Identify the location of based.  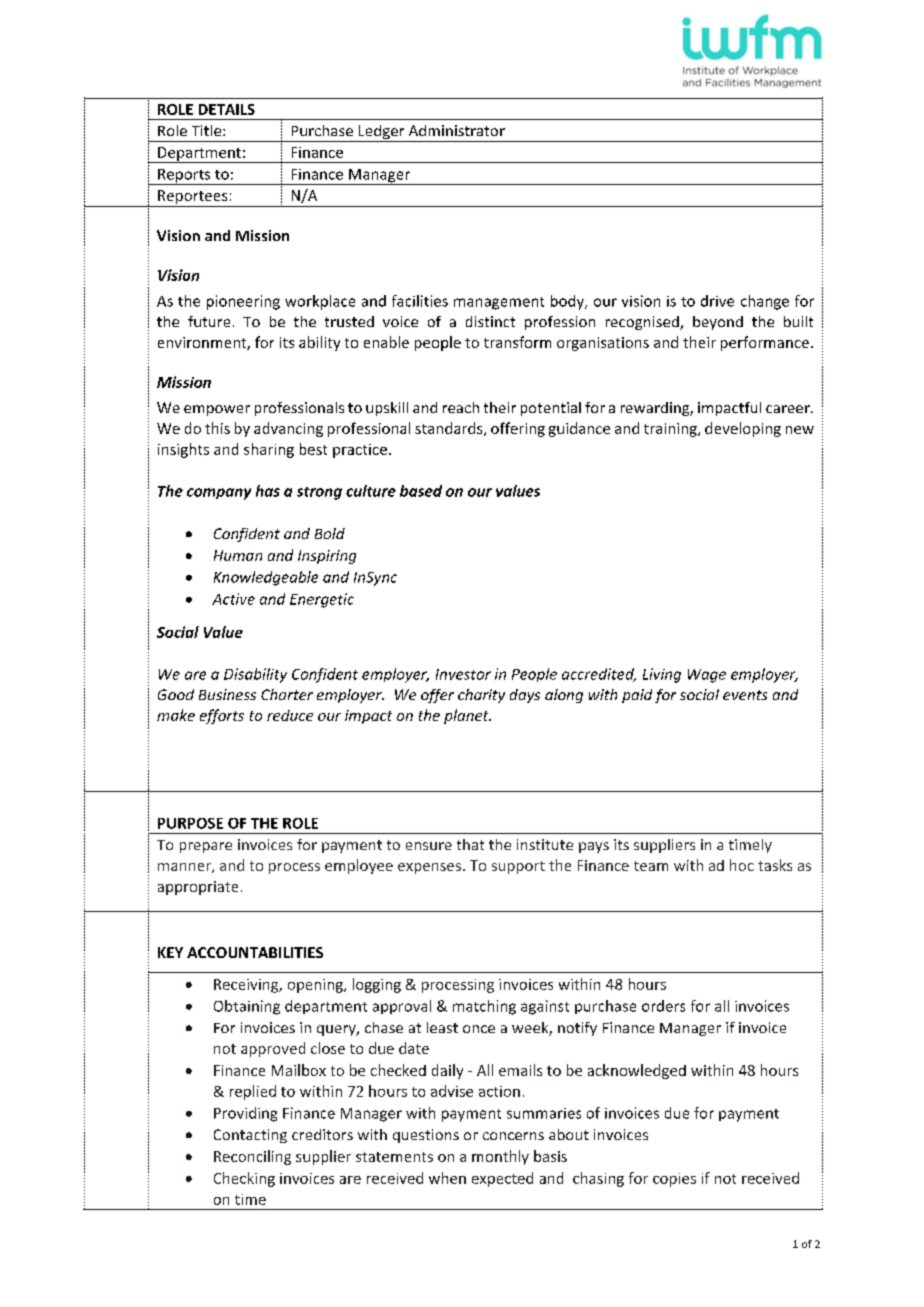
(421, 491).
